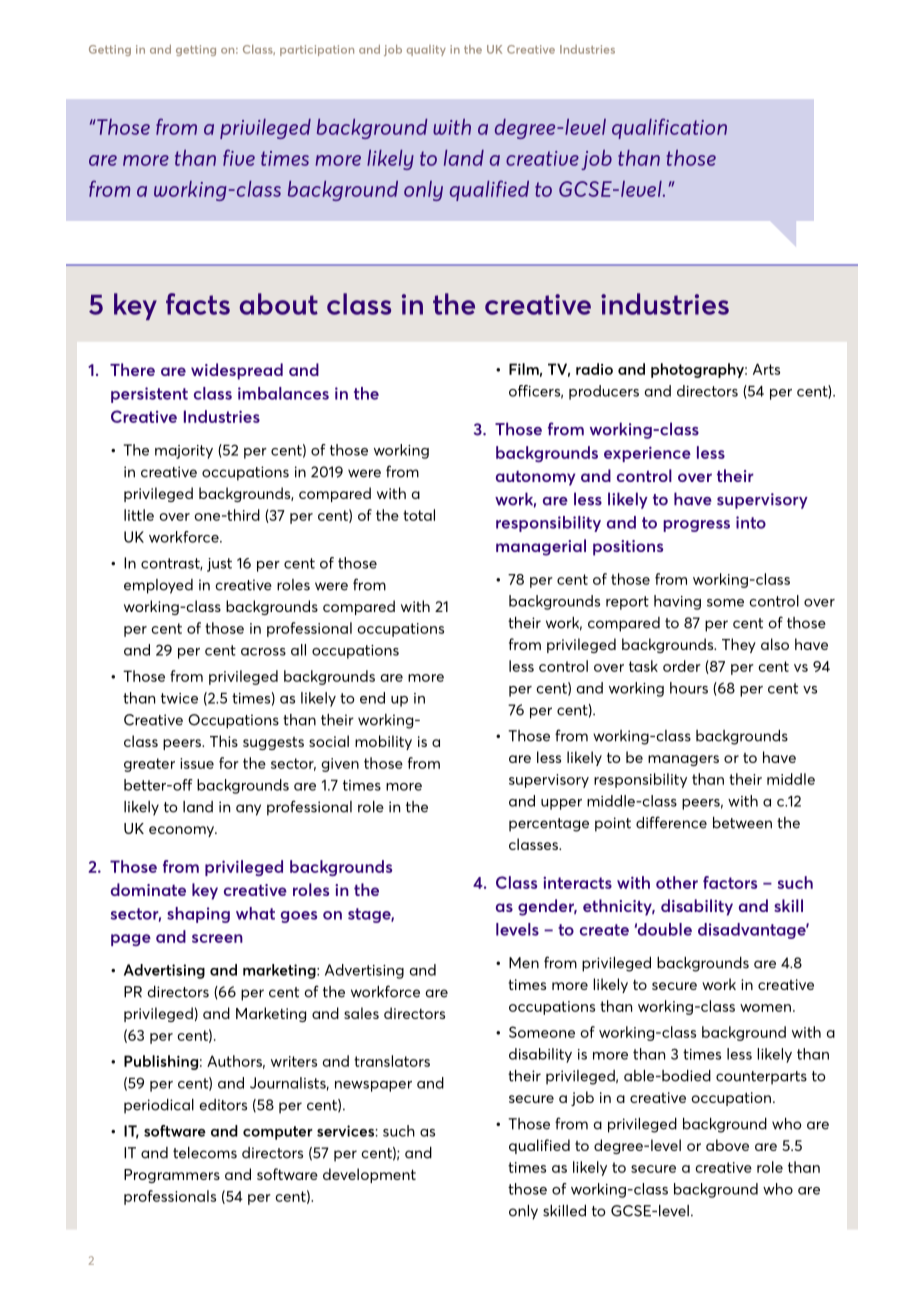 The height and width of the screenshot is (1308, 924). I want to click on five, so click(239, 157).
